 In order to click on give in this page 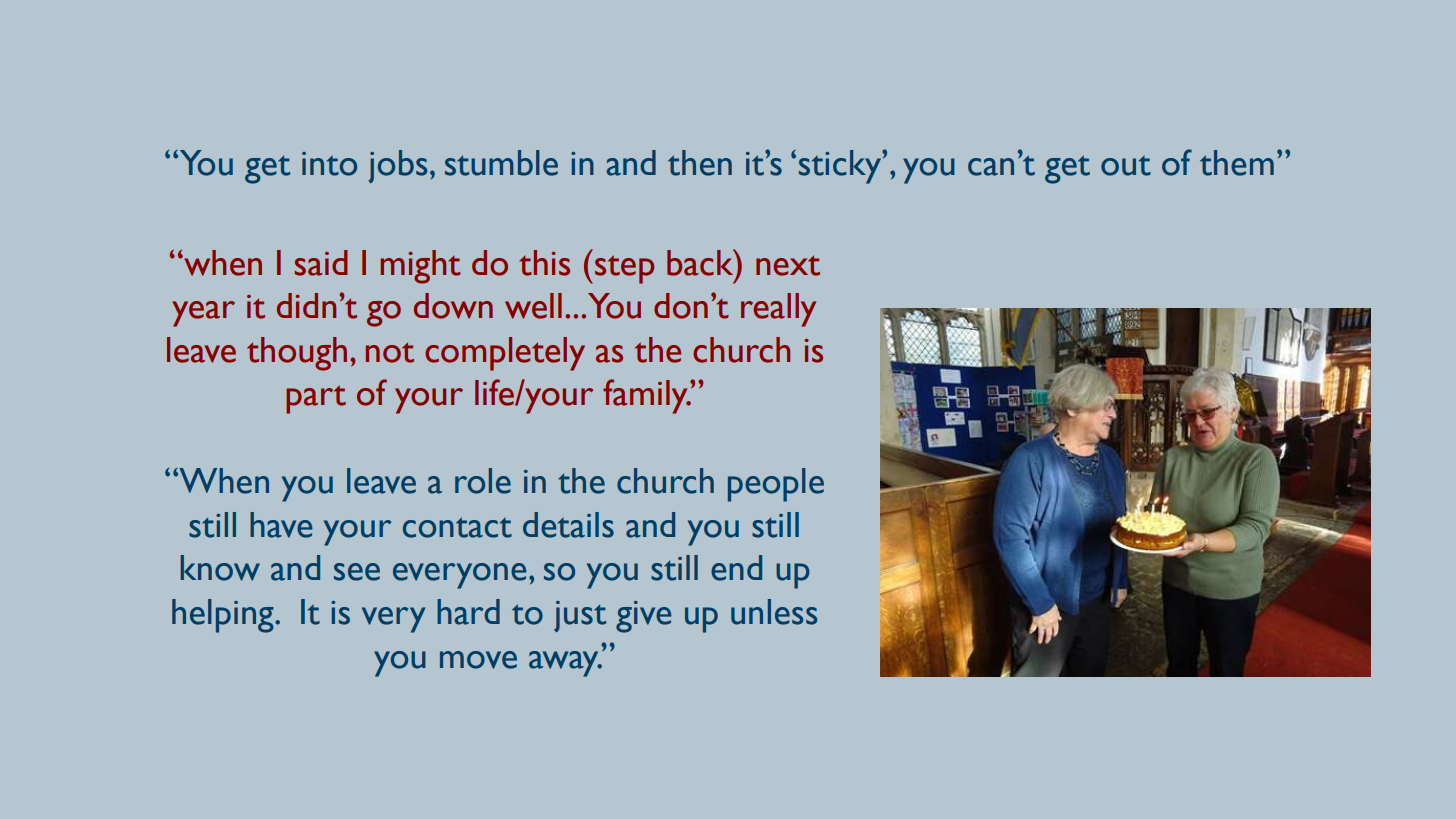, I will do `click(643, 617)`.
